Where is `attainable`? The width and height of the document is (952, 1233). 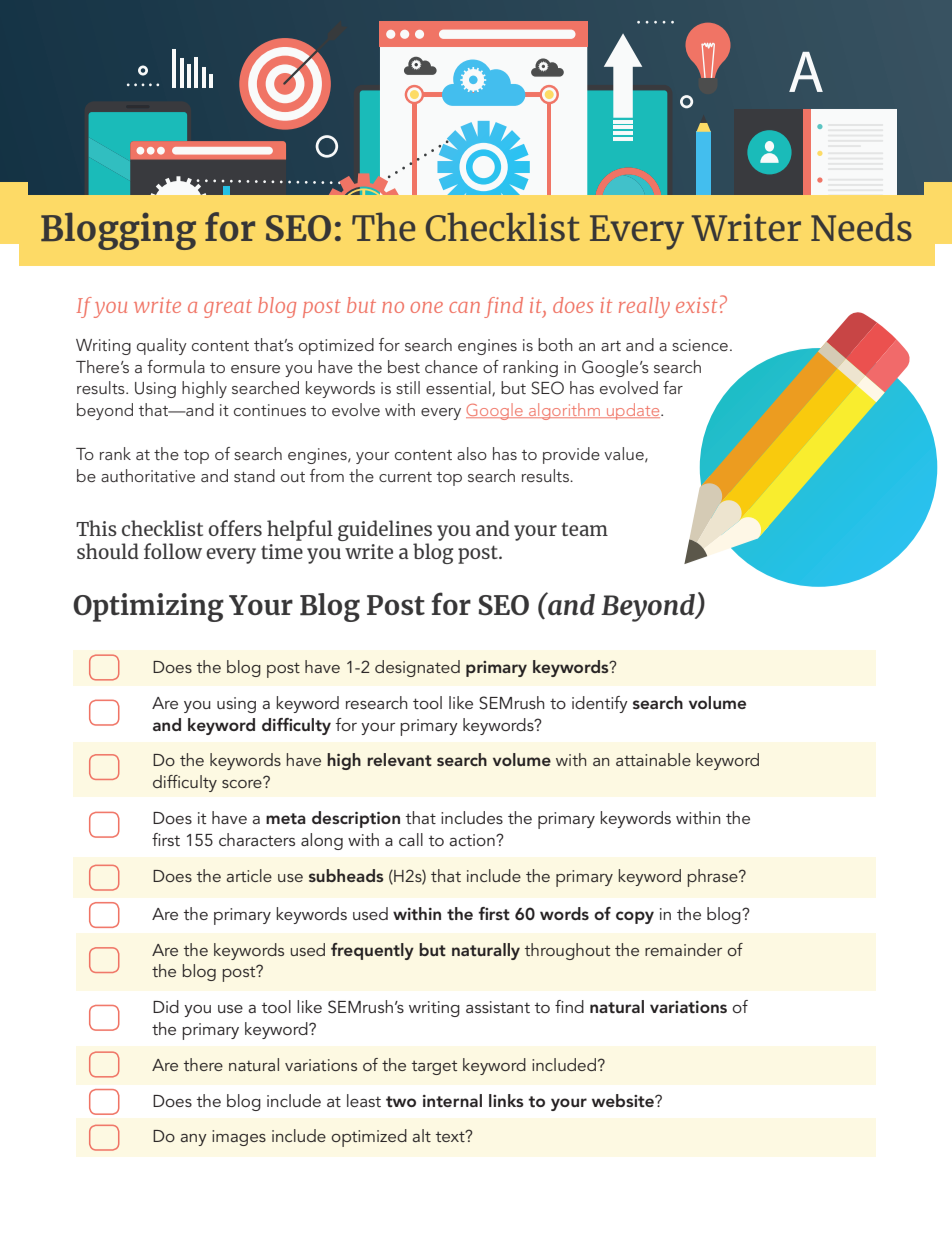 attainable is located at coordinates (653, 759).
